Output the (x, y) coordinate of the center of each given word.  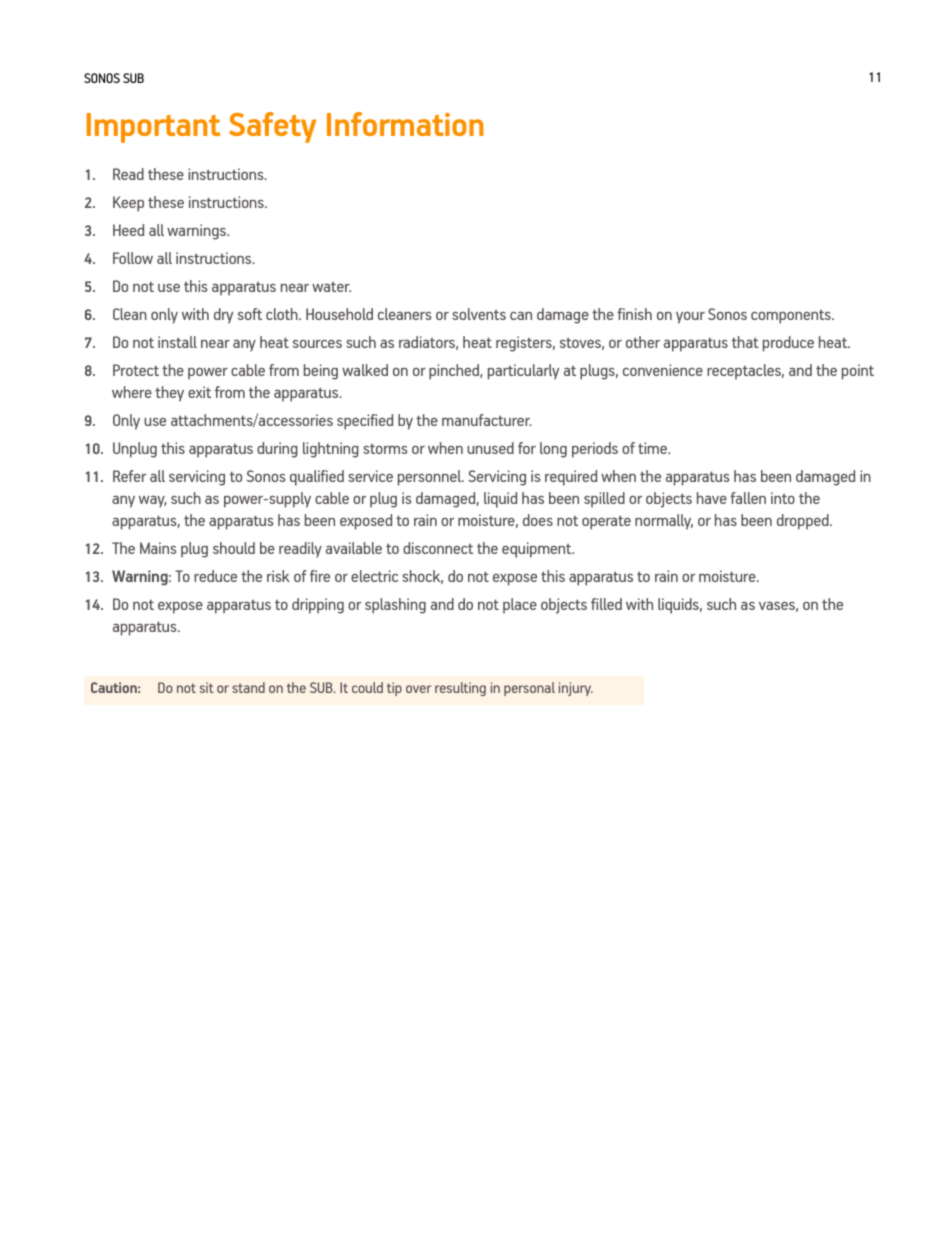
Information (405, 124)
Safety (272, 127)
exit (199, 392)
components (792, 317)
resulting (460, 689)
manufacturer (487, 420)
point (858, 372)
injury (576, 689)
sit (207, 687)
